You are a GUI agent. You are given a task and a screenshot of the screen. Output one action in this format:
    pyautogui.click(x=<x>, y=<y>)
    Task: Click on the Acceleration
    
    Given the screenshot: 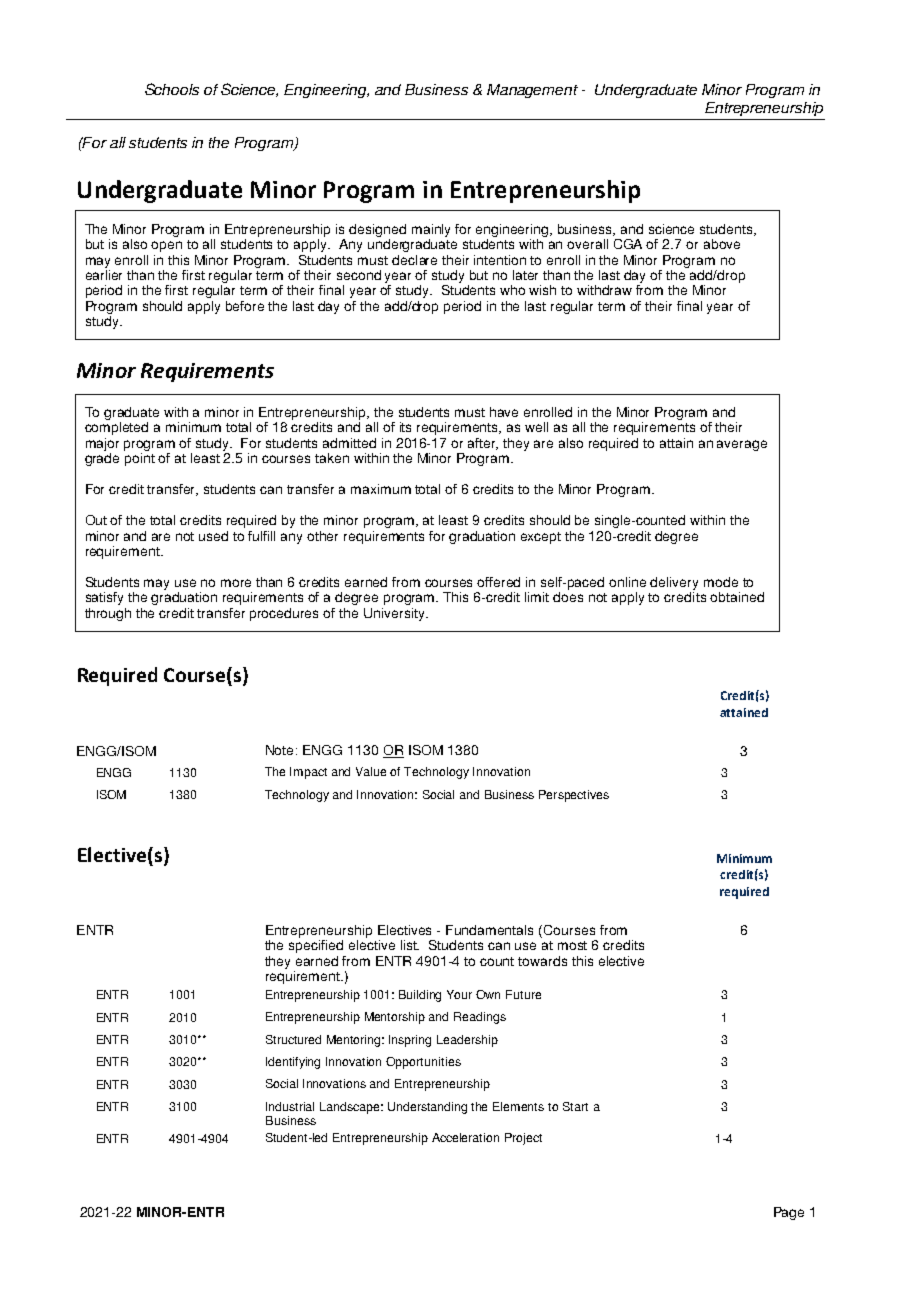 What is the action you would take?
    pyautogui.click(x=465, y=1137)
